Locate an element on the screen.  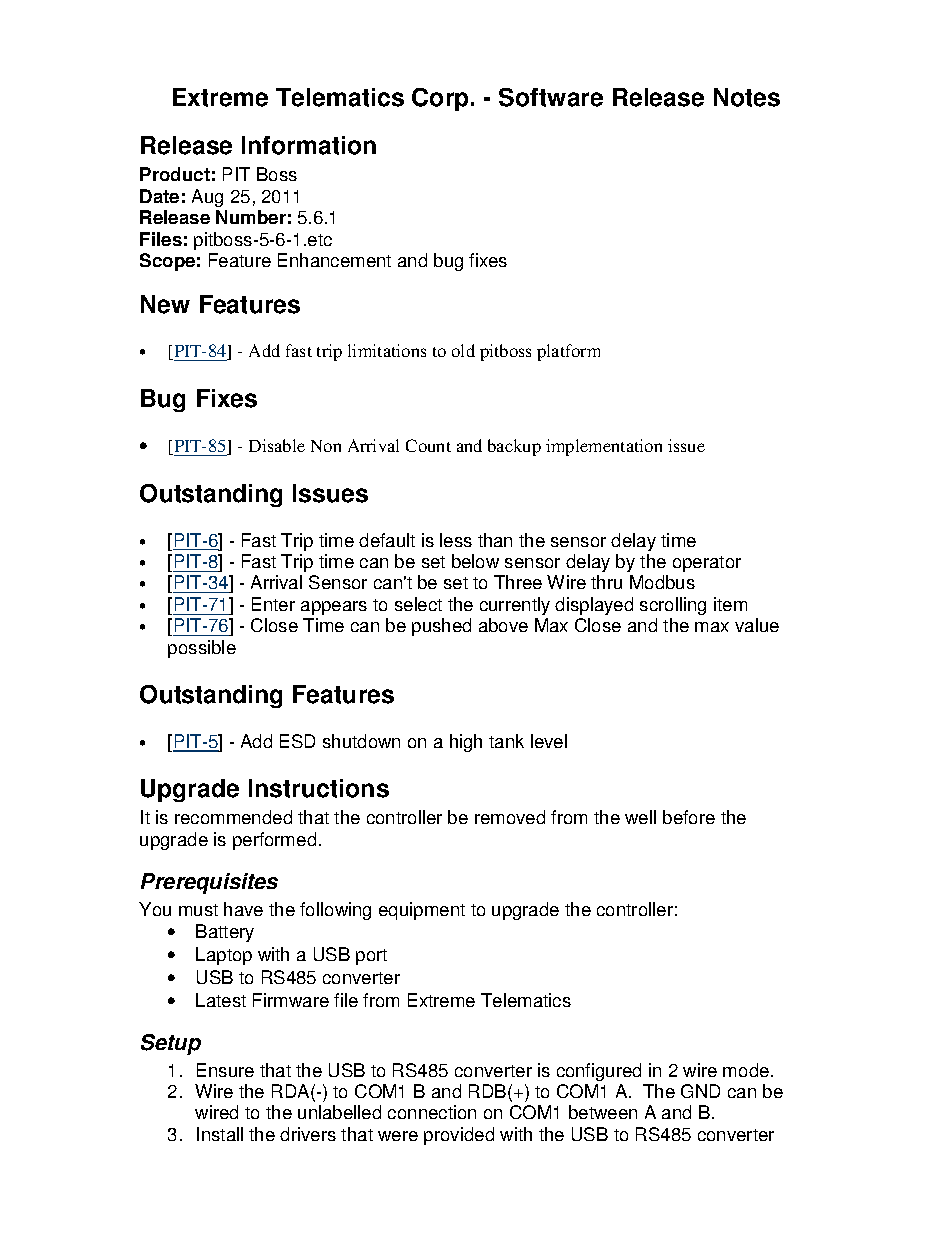
connection is located at coordinates (432, 1112).
